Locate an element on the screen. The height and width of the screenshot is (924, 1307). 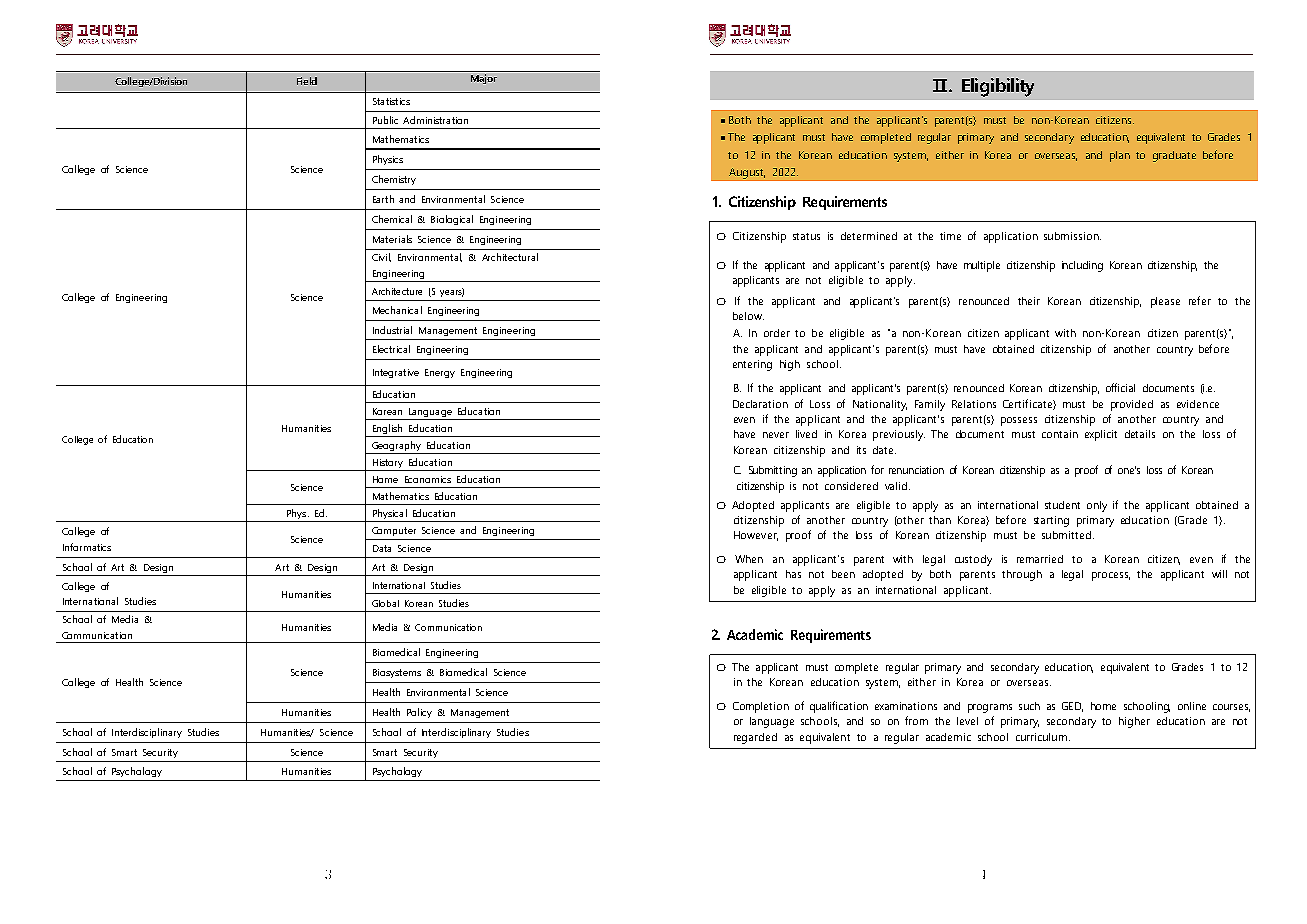
Computer is located at coordinates (394, 531).
